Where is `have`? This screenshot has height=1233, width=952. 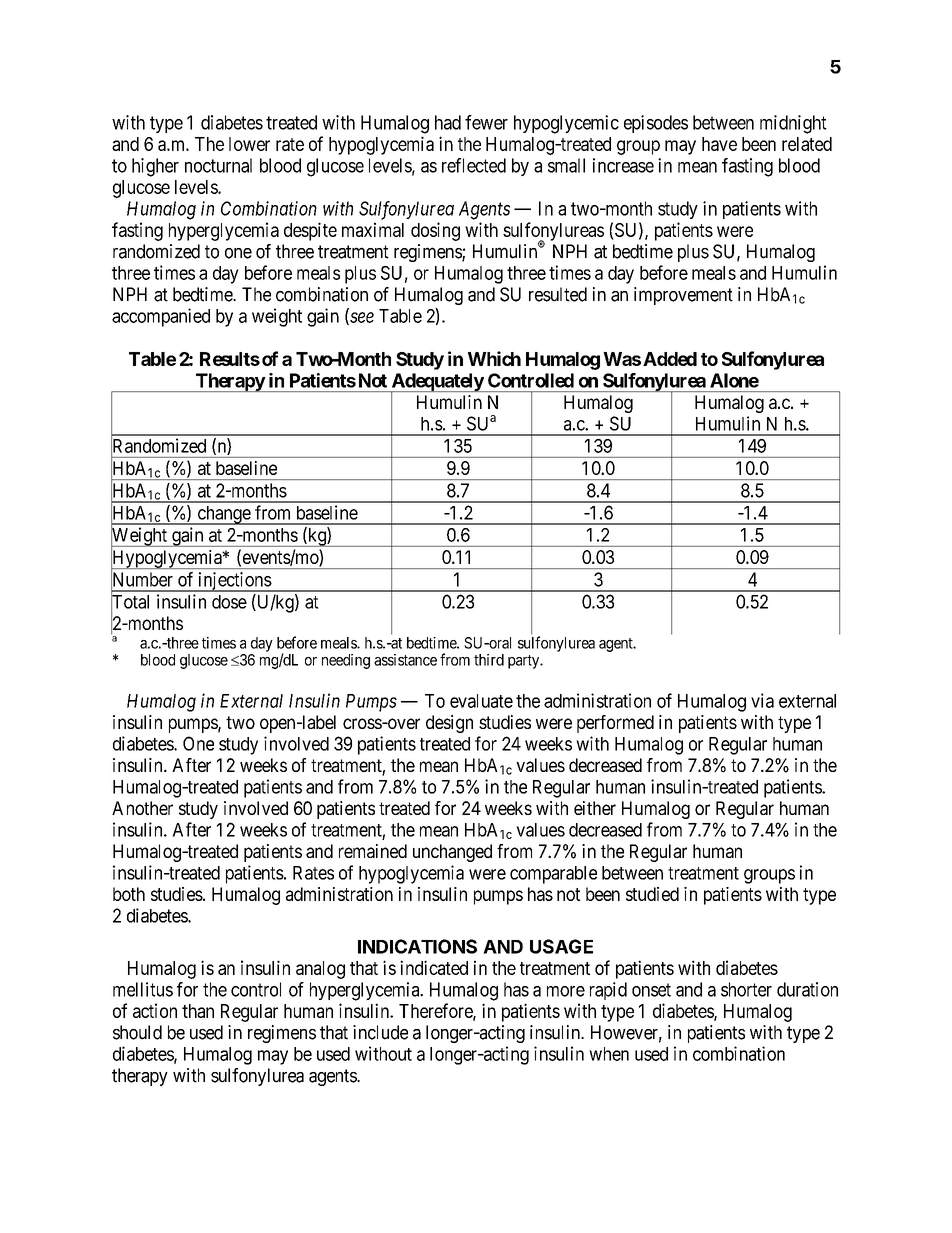
have is located at coordinates (719, 144).
